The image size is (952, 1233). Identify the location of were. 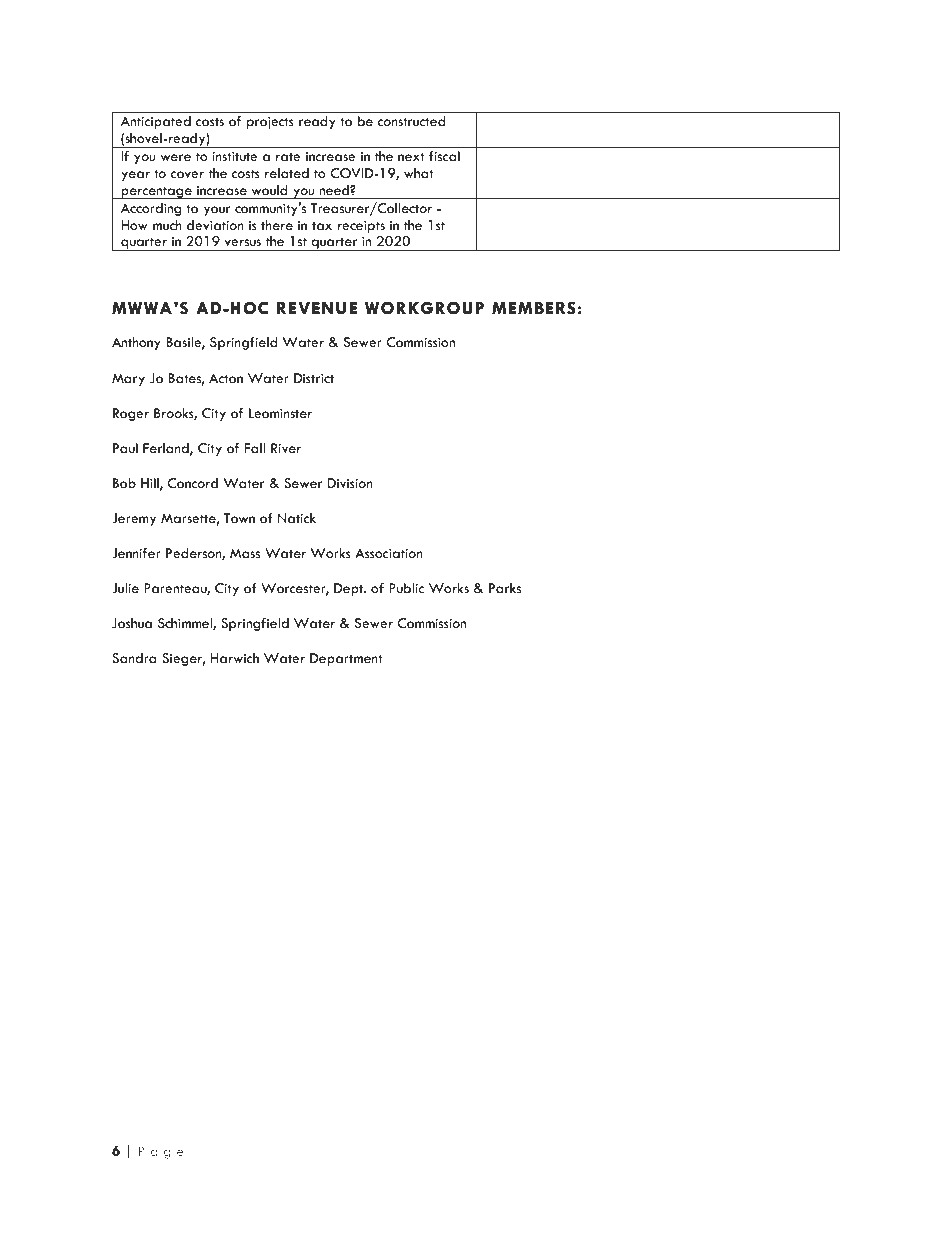
(176, 158).
